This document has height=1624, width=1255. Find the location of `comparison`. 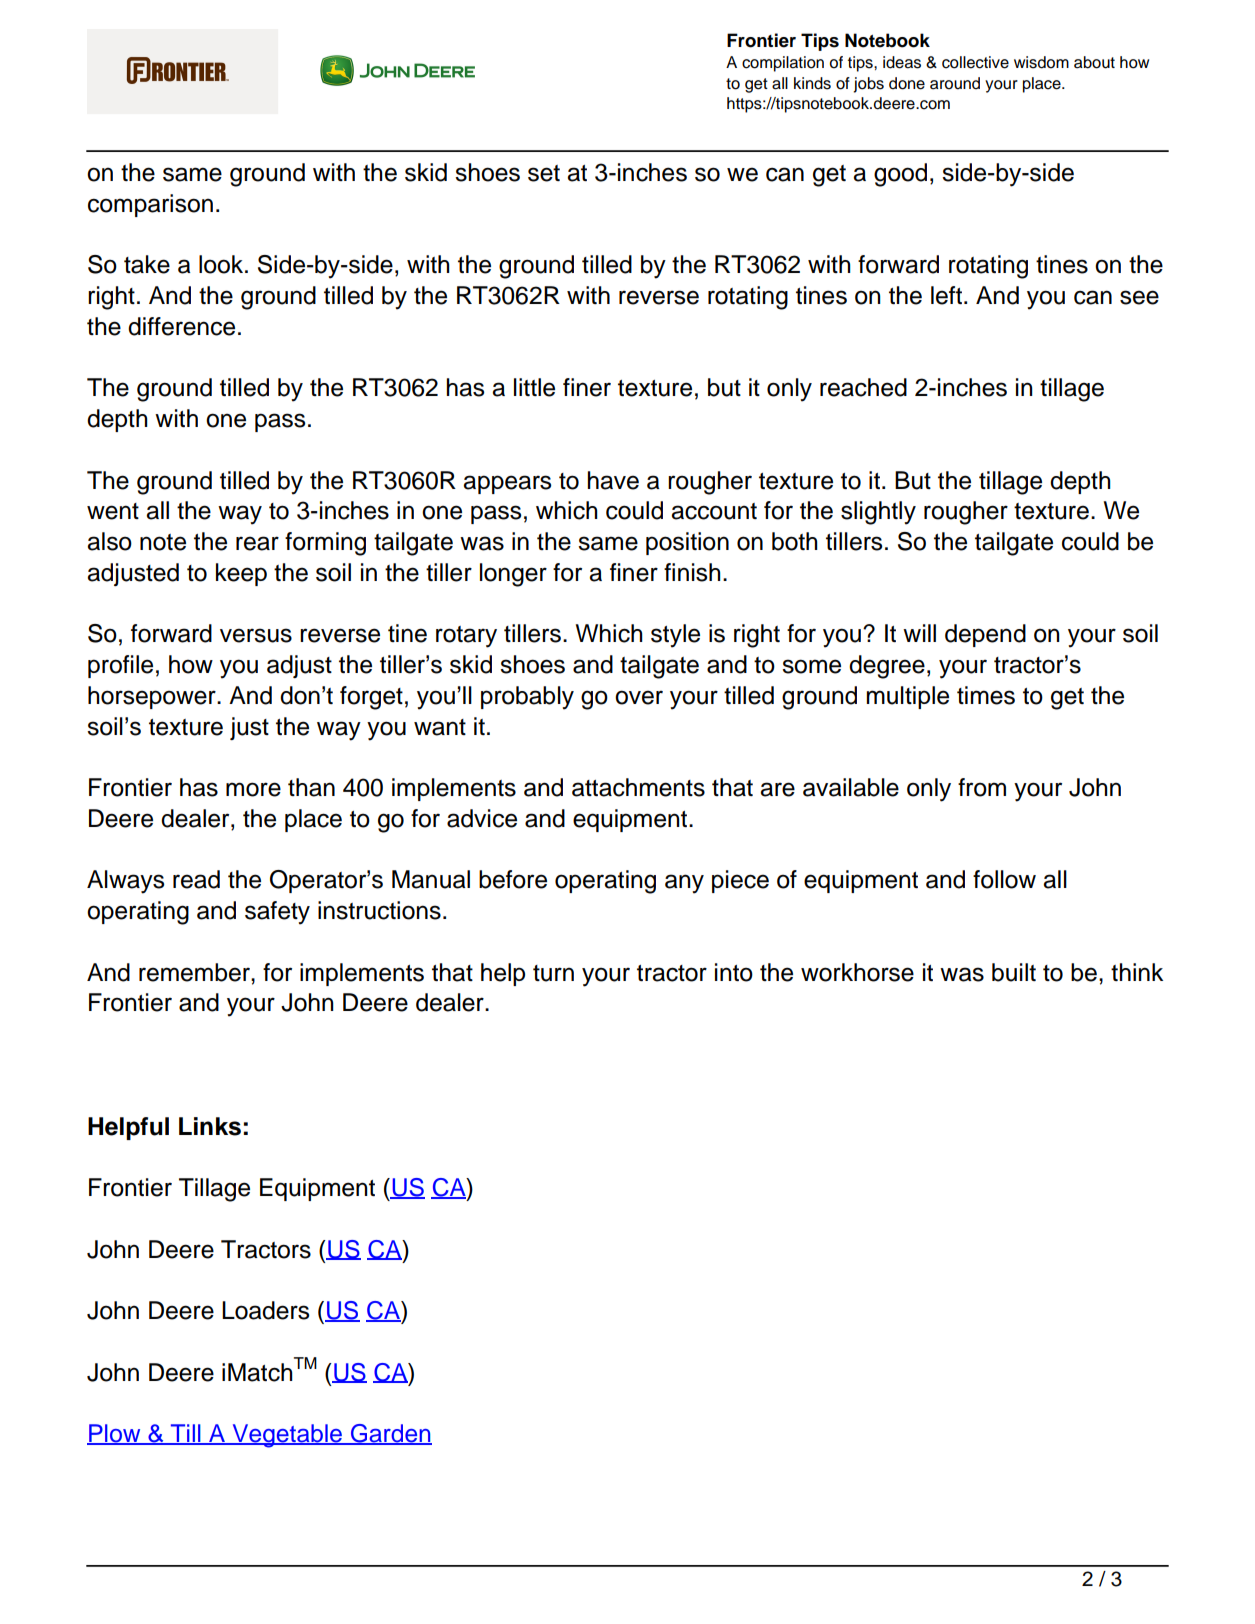

comparison is located at coordinates (150, 205).
